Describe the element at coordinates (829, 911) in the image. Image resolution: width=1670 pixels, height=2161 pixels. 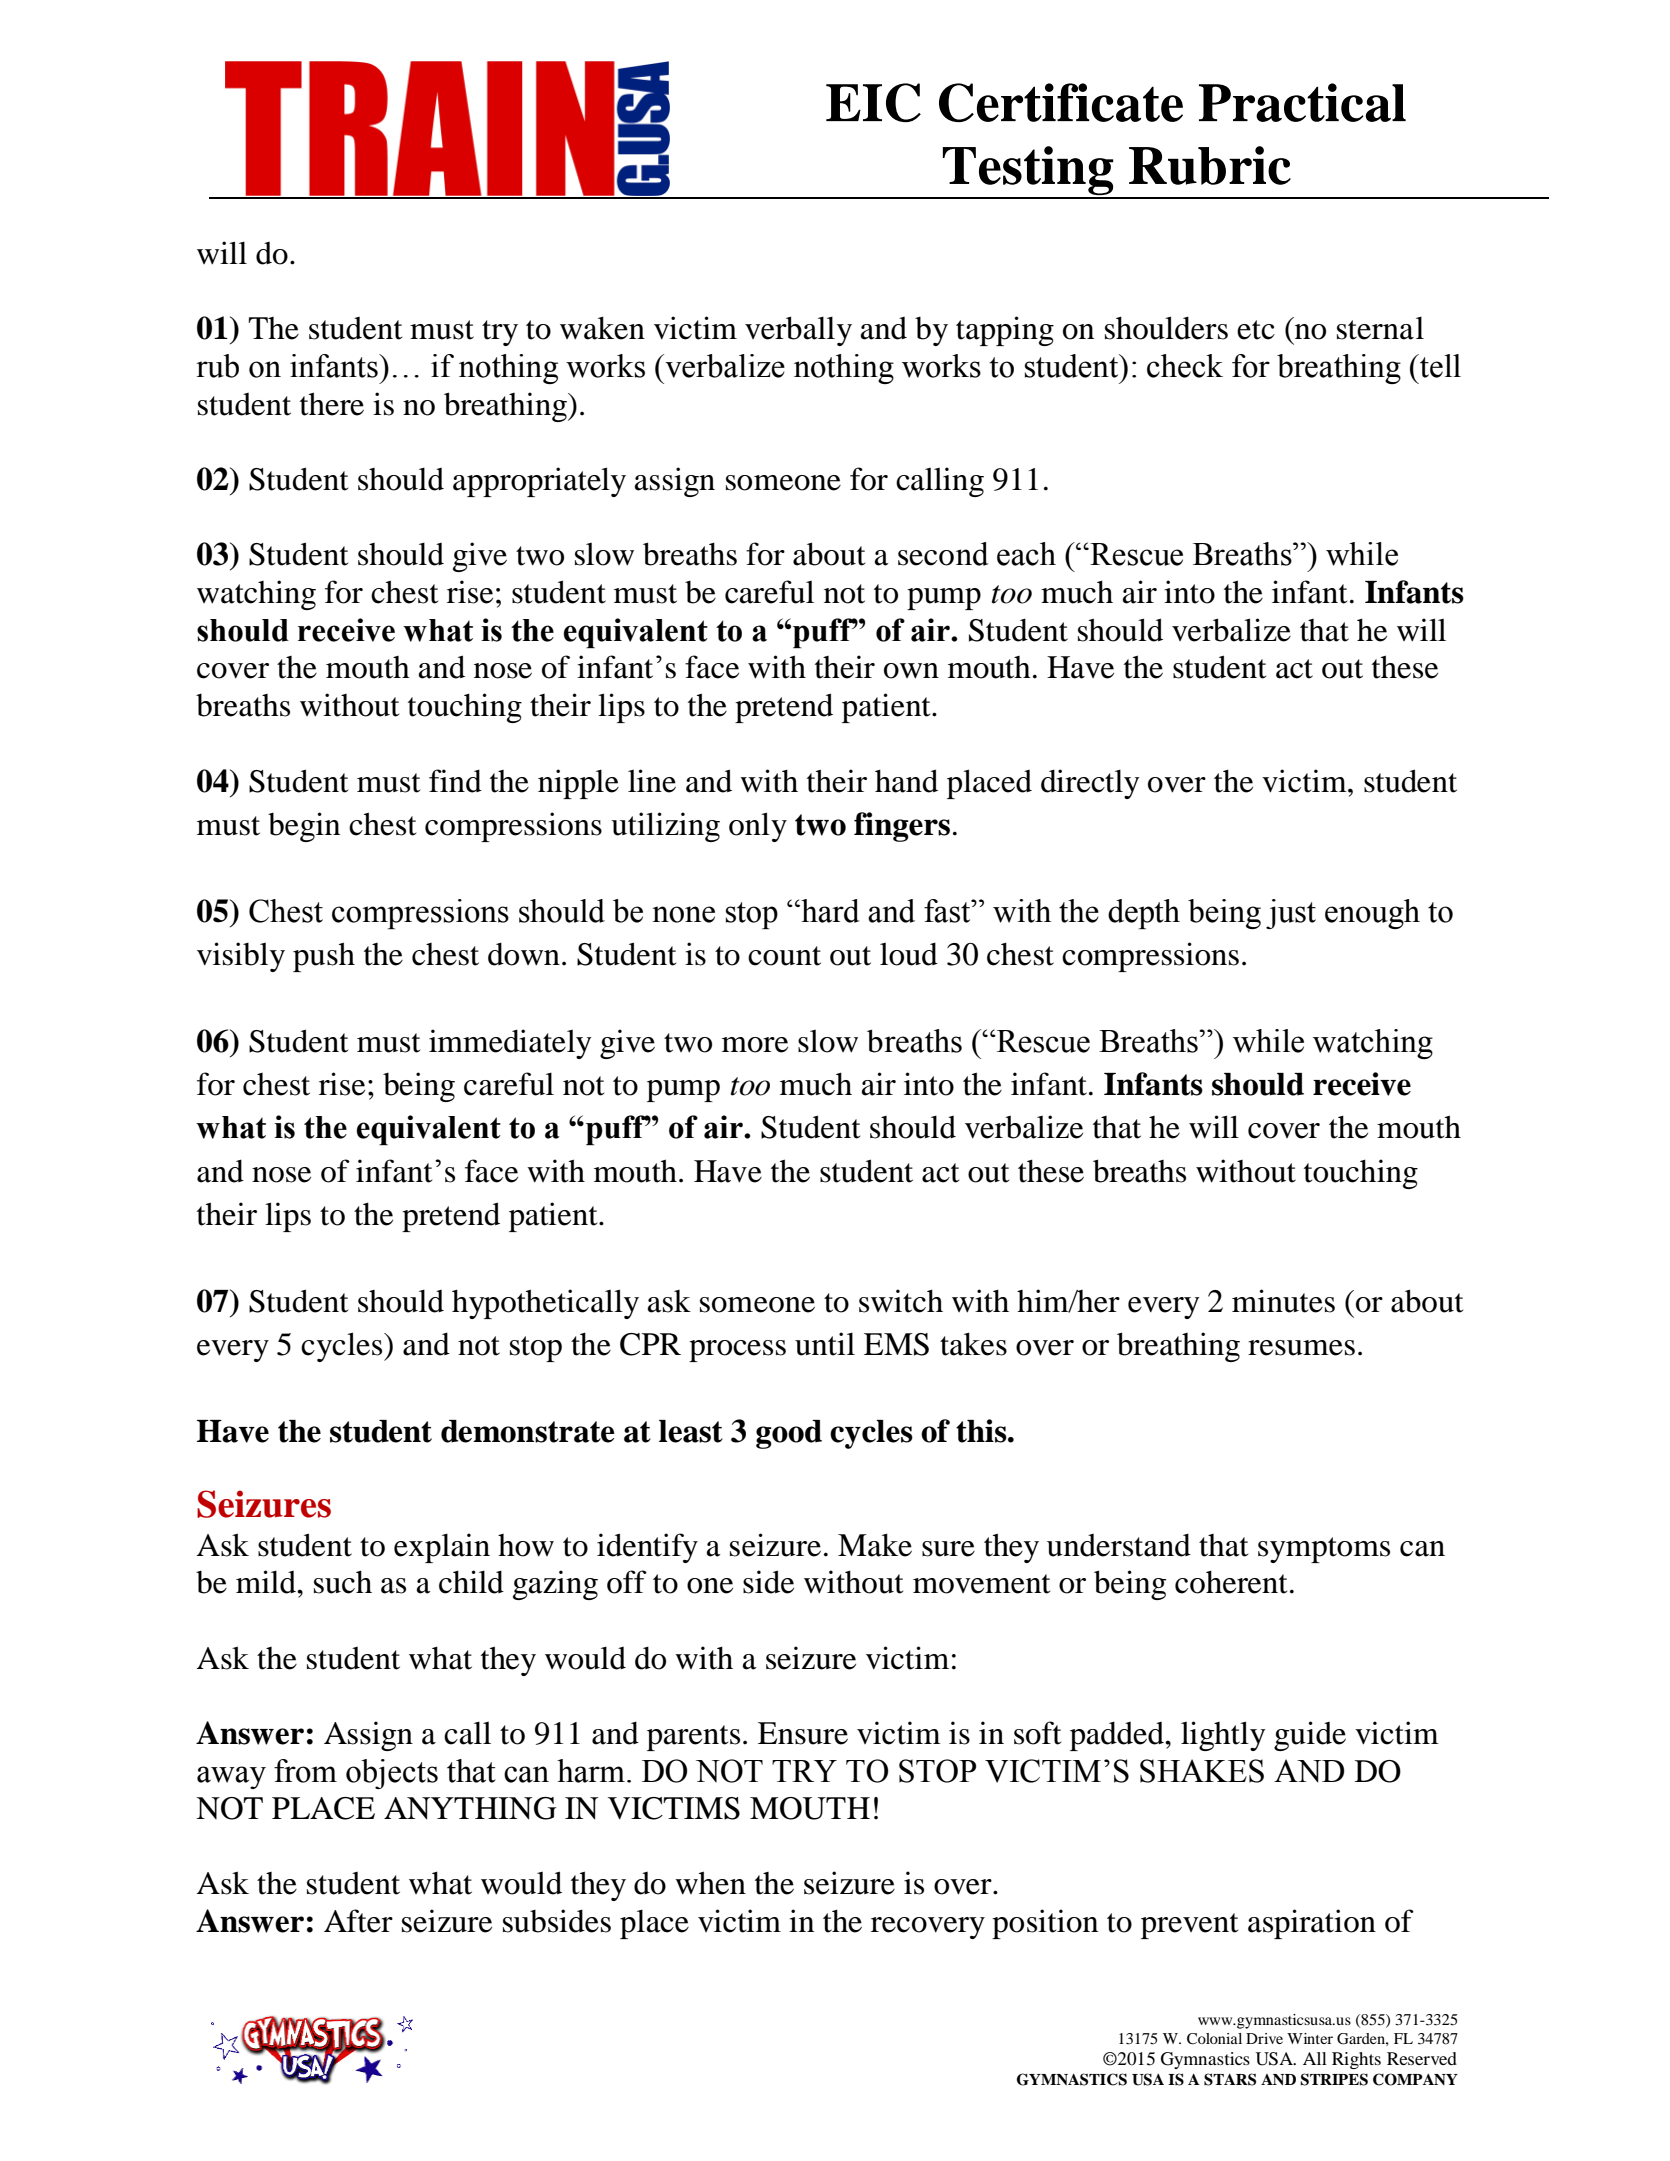
I see `hard` at that location.
